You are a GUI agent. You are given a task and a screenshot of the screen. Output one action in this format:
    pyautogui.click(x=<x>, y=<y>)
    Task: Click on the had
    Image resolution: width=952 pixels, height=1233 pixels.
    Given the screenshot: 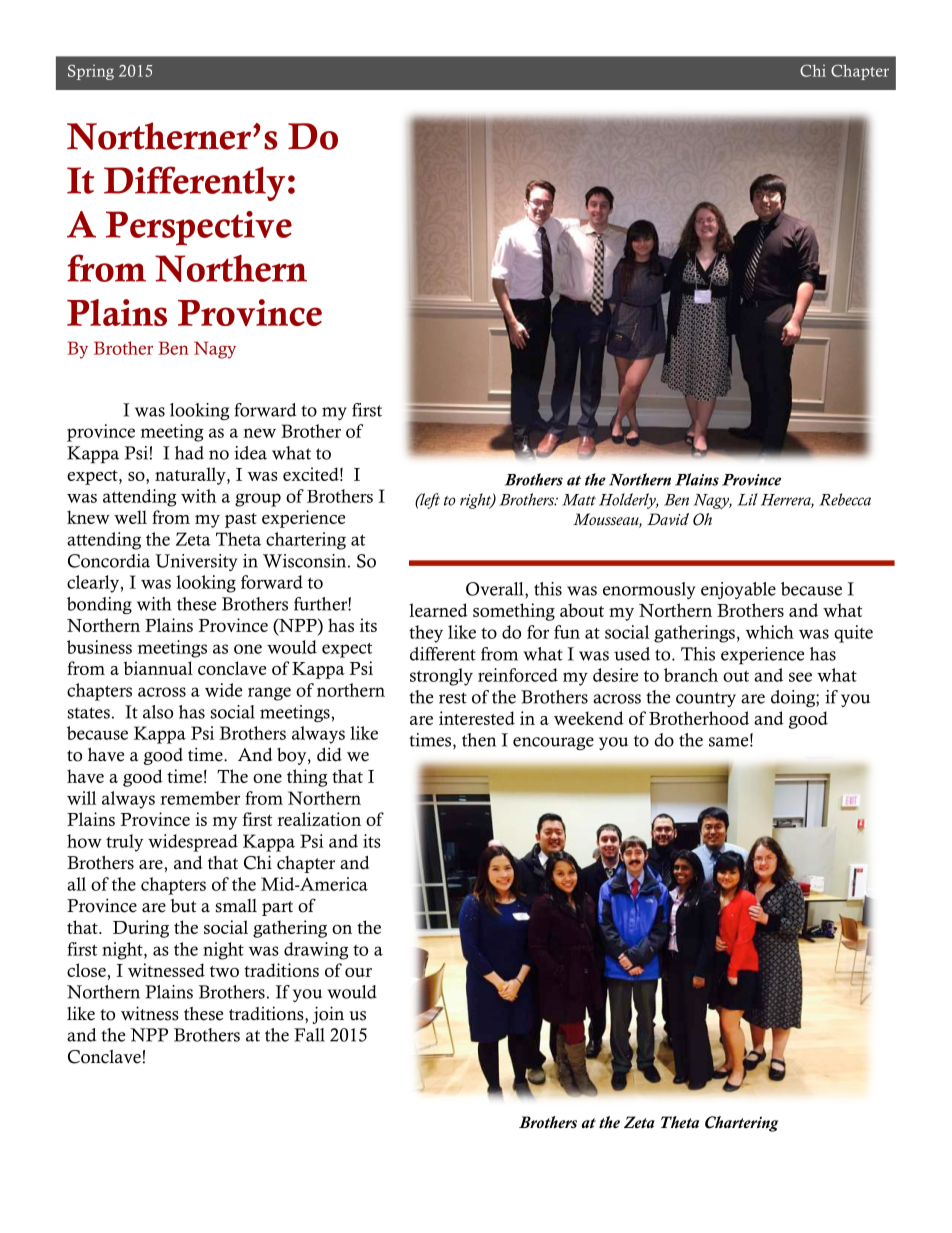 What is the action you would take?
    pyautogui.click(x=189, y=453)
